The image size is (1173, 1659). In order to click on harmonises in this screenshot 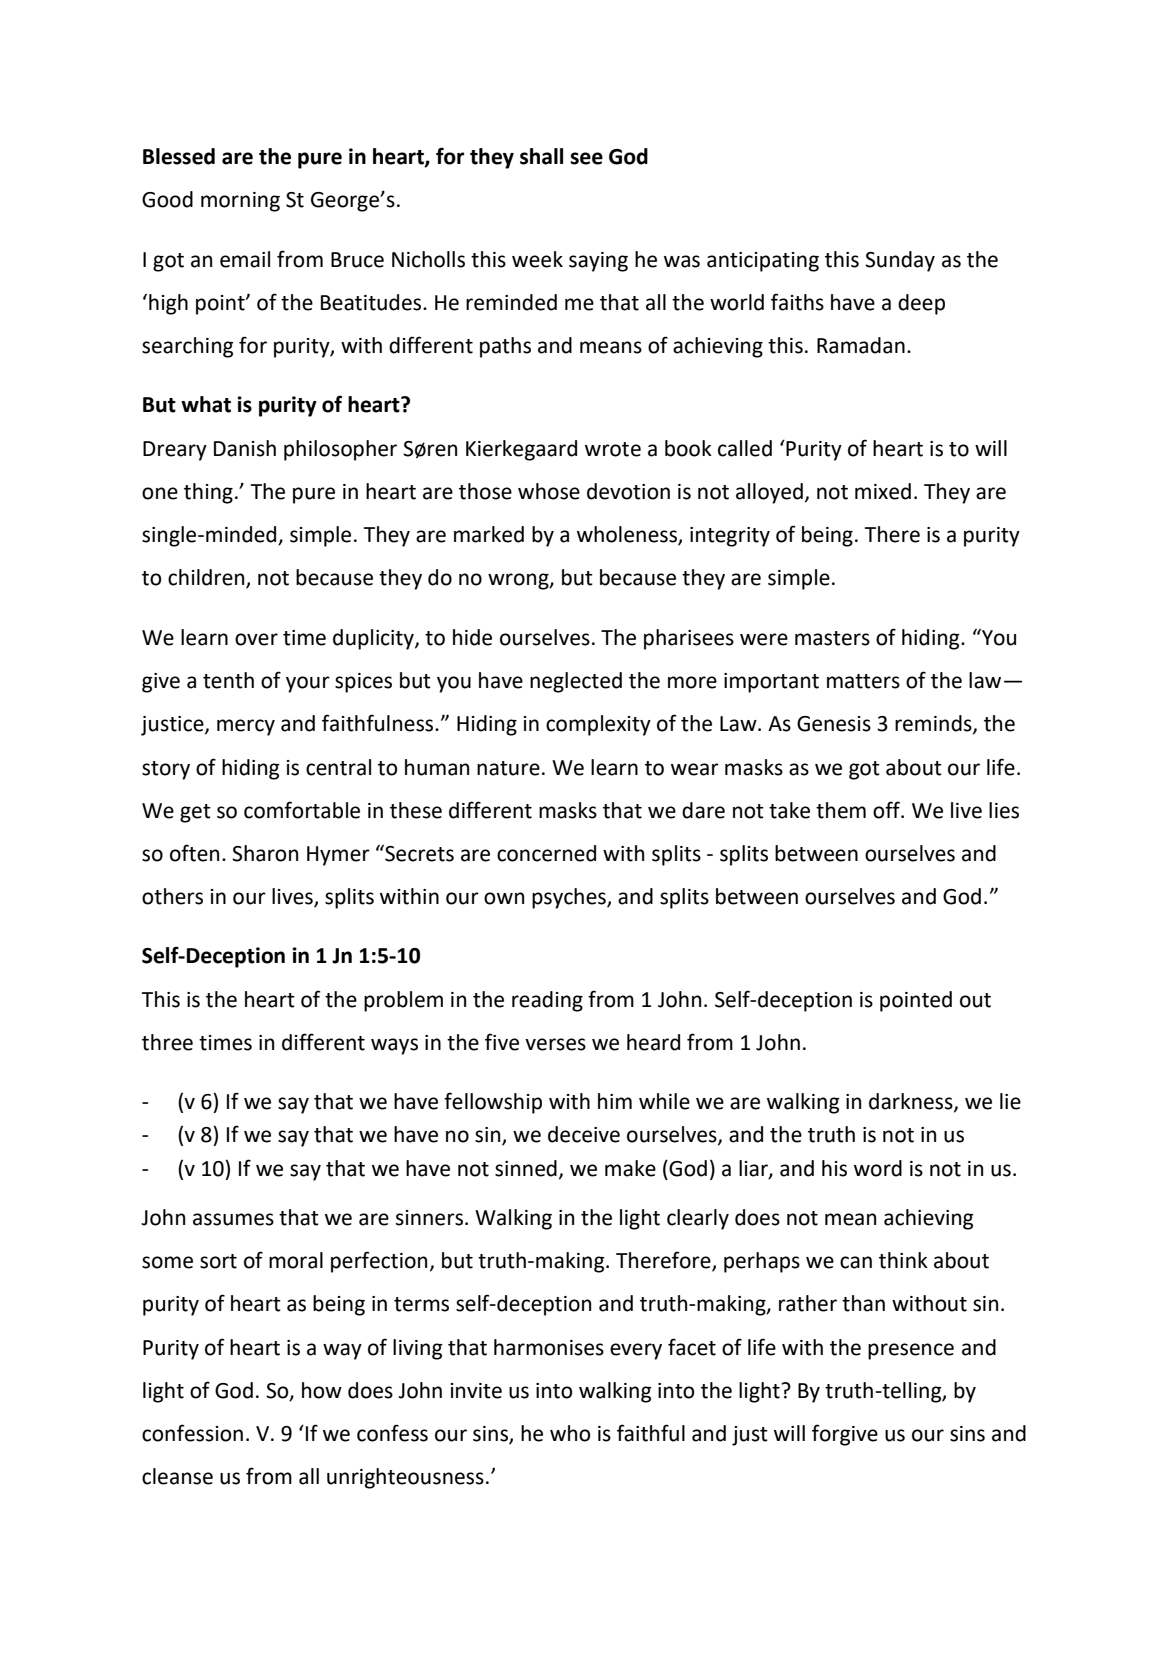, I will do `click(549, 1347)`.
